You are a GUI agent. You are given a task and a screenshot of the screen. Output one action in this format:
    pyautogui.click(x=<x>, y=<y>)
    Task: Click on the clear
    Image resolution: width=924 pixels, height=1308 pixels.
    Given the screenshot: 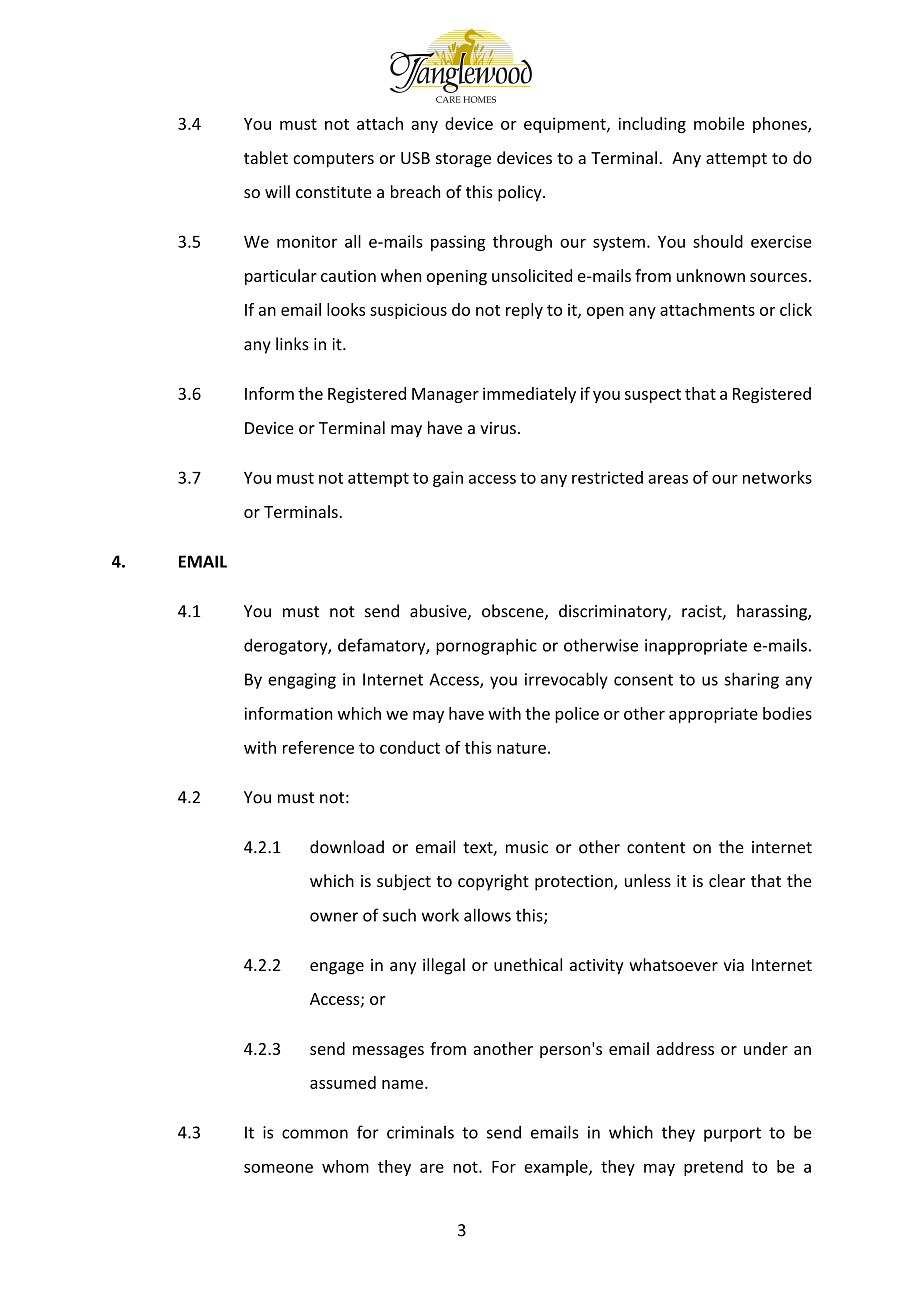 What is the action you would take?
    pyautogui.click(x=727, y=880)
